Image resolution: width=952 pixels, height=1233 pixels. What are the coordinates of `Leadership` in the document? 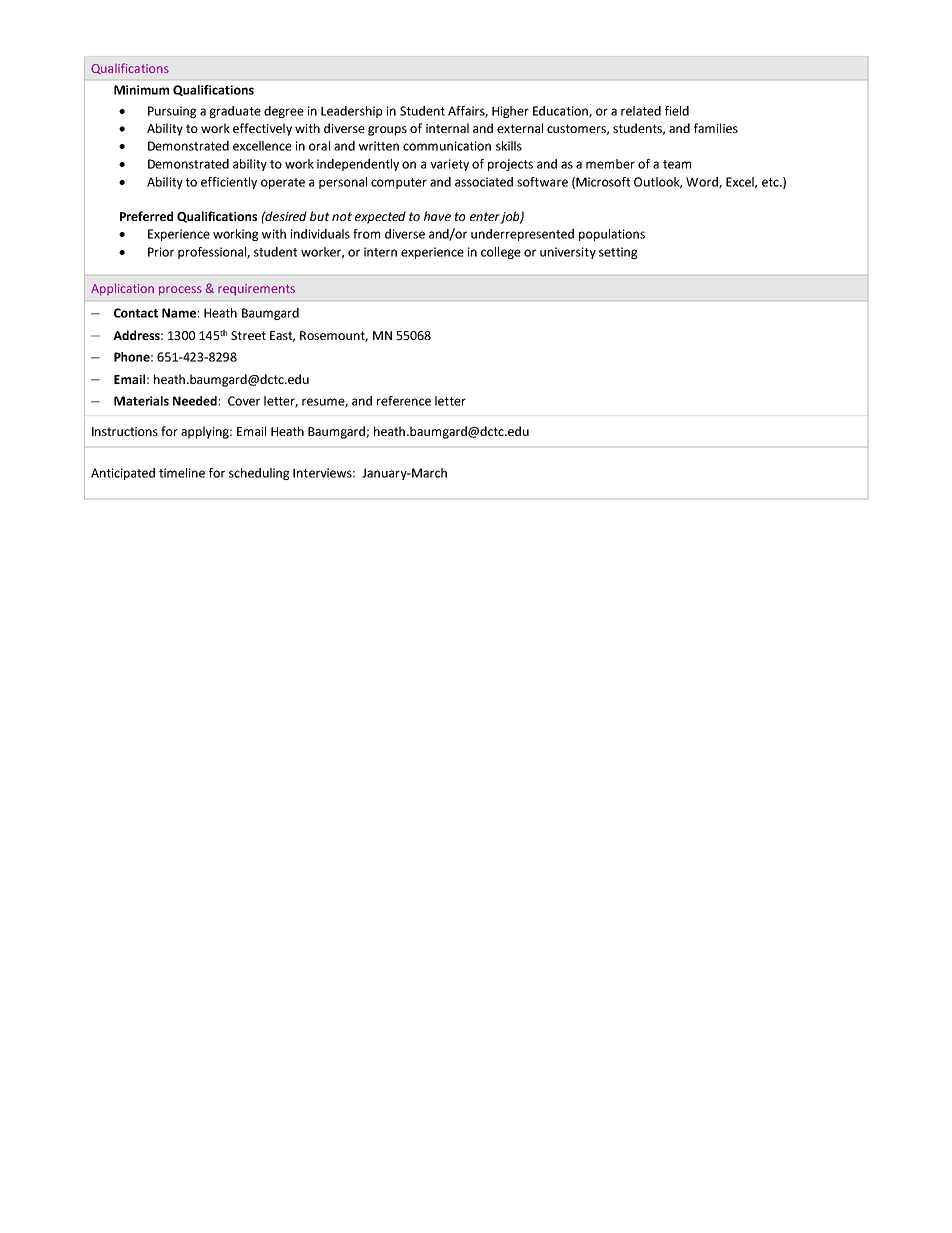 It's located at (351, 112).
